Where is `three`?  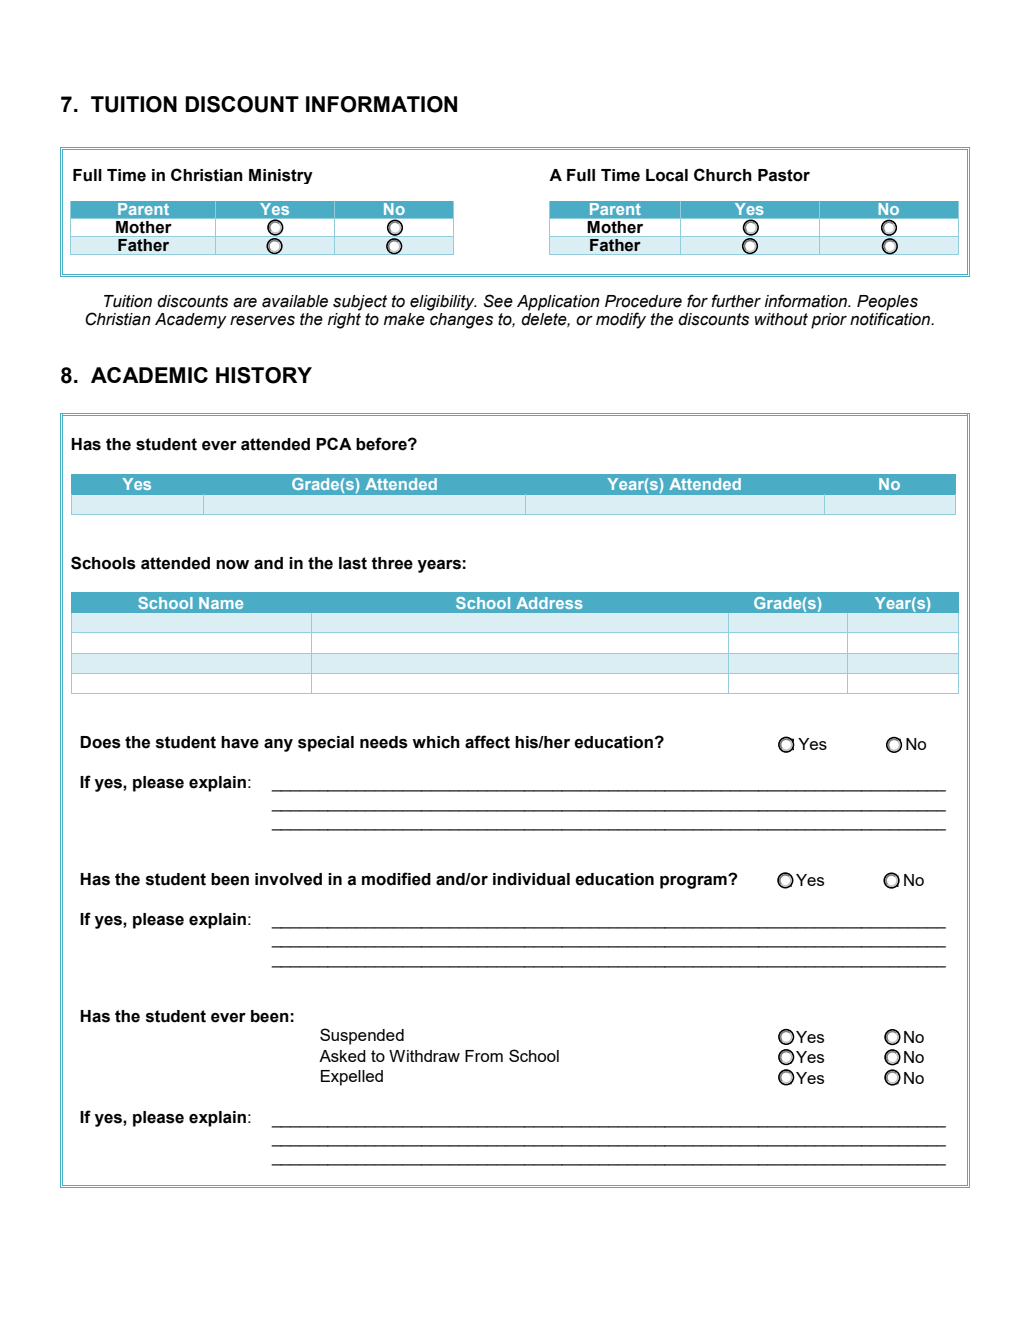
three is located at coordinates (392, 563).
